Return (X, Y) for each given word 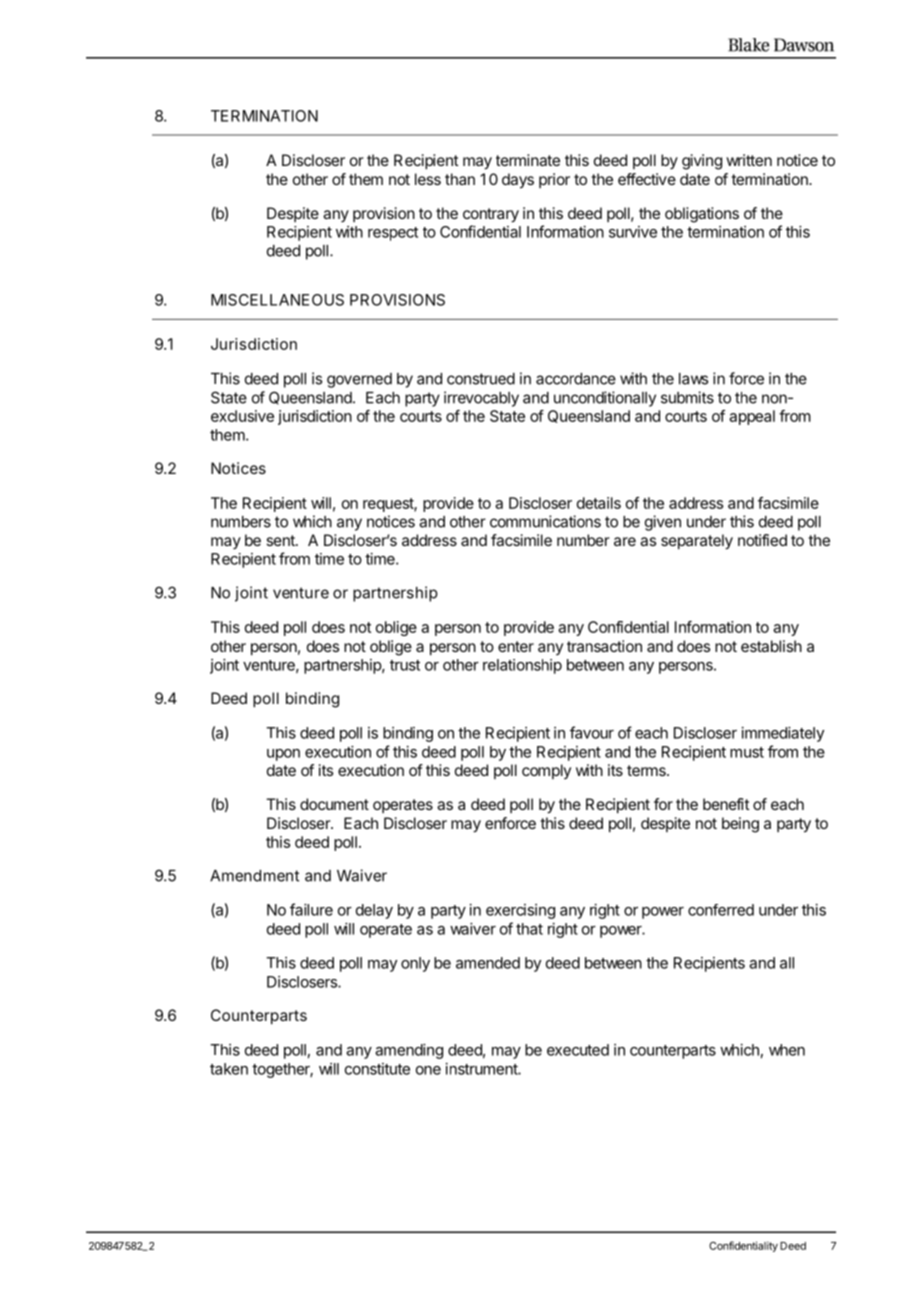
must (747, 752)
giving (702, 162)
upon (283, 755)
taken (229, 1069)
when (787, 1050)
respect (393, 234)
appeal (752, 417)
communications (545, 521)
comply (546, 771)
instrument (482, 1069)
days (518, 181)
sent (281, 540)
